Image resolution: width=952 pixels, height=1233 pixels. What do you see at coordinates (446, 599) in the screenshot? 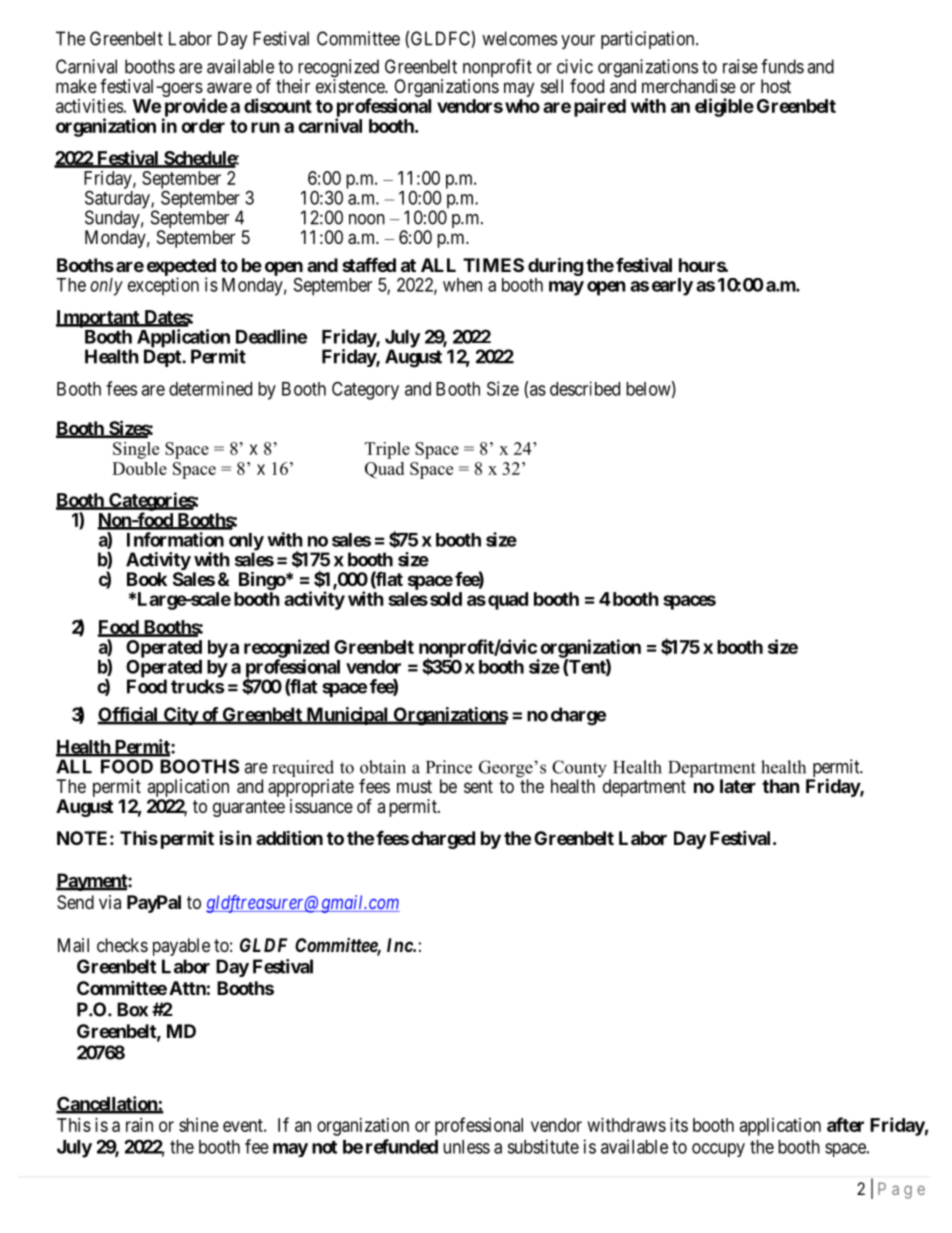
I see `sold` at bounding box center [446, 599].
